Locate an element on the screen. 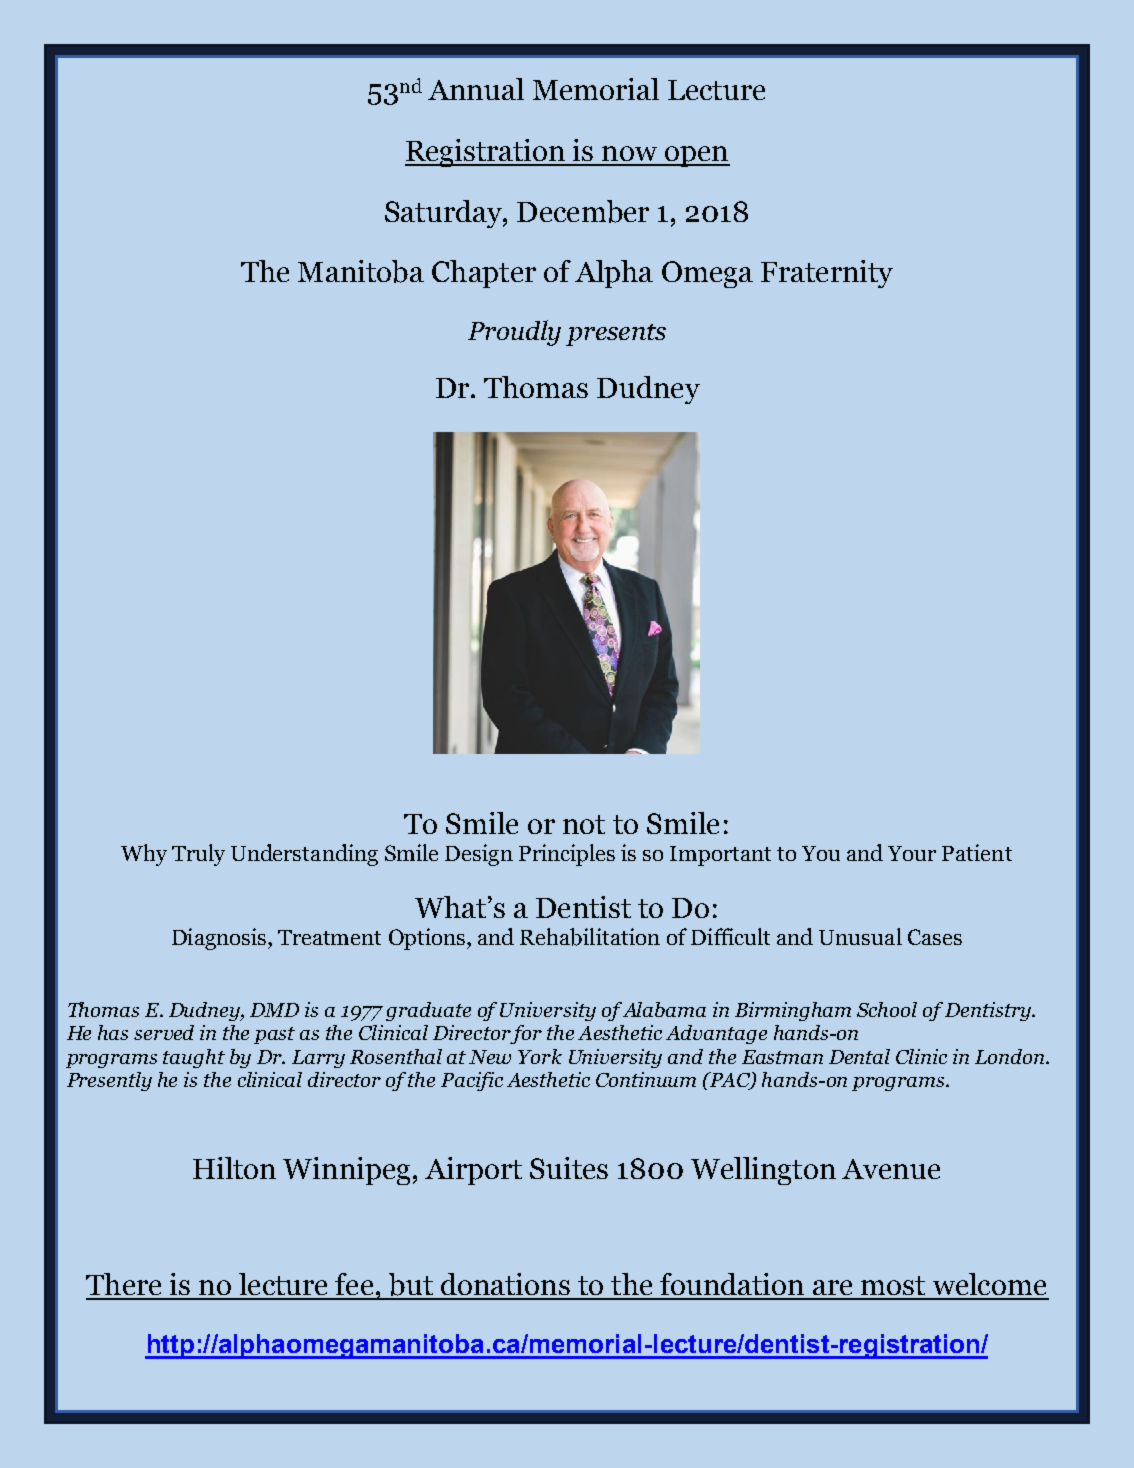 This screenshot has width=1134, height=1468. Suites is located at coordinates (569, 1168).
